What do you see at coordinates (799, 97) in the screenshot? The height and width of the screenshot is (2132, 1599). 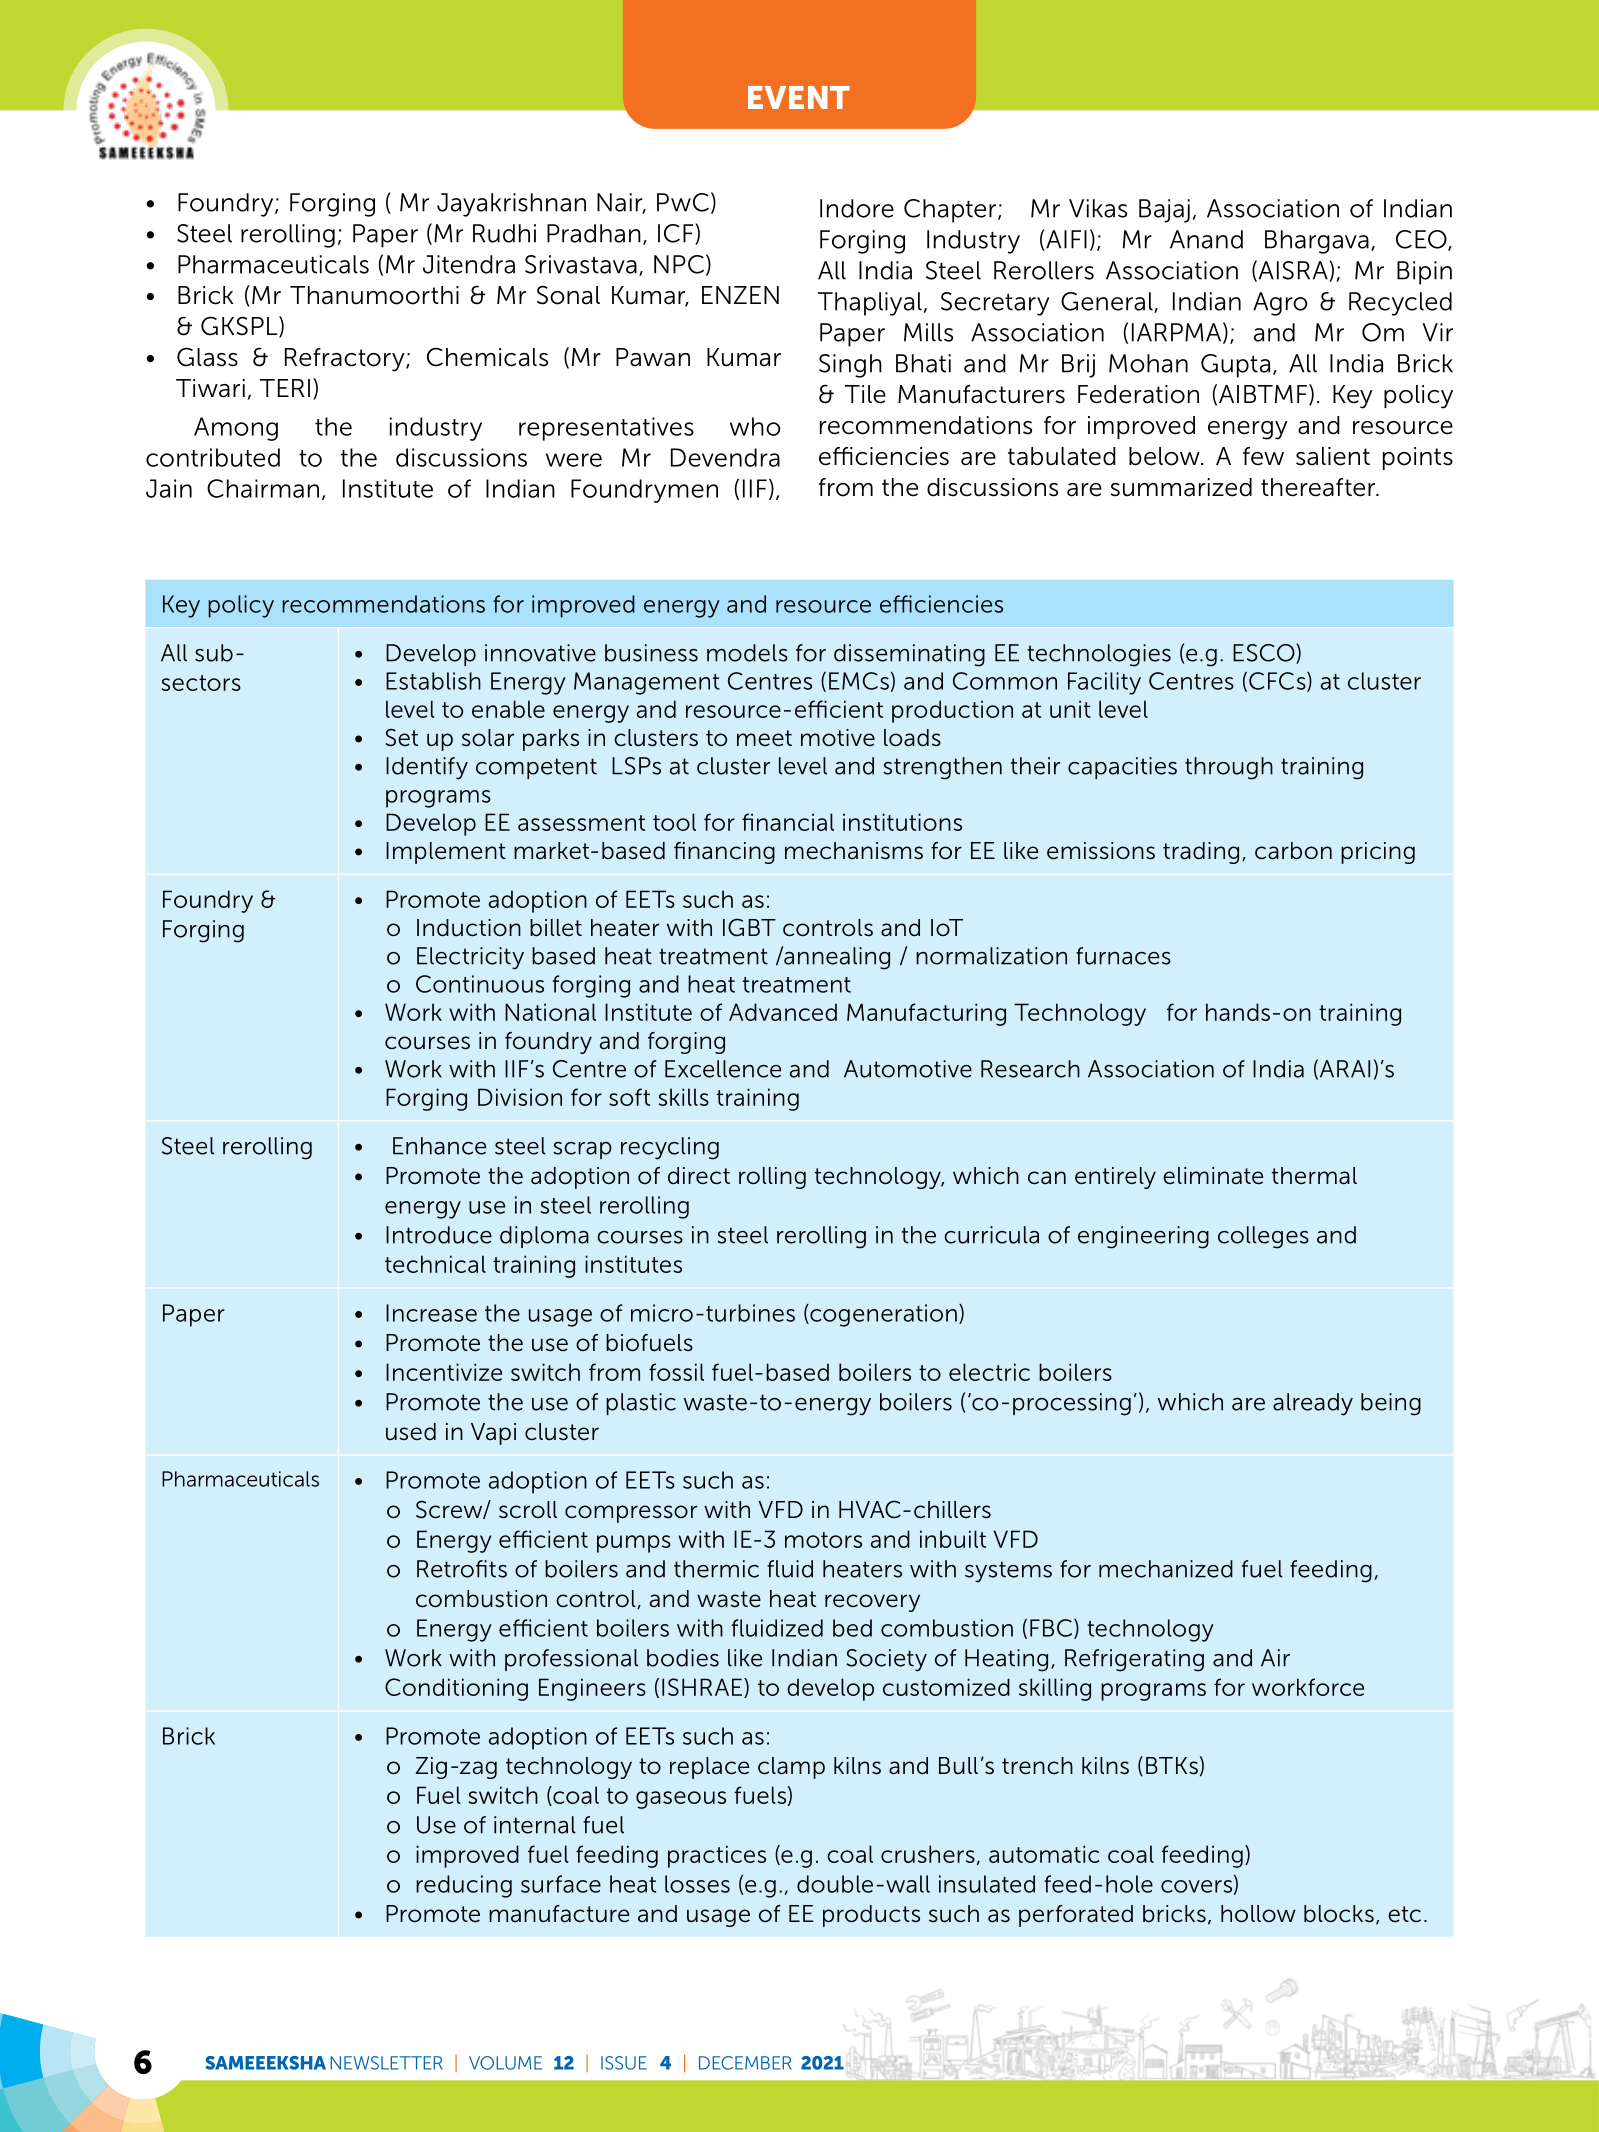 I see `EVENT` at bounding box center [799, 97].
